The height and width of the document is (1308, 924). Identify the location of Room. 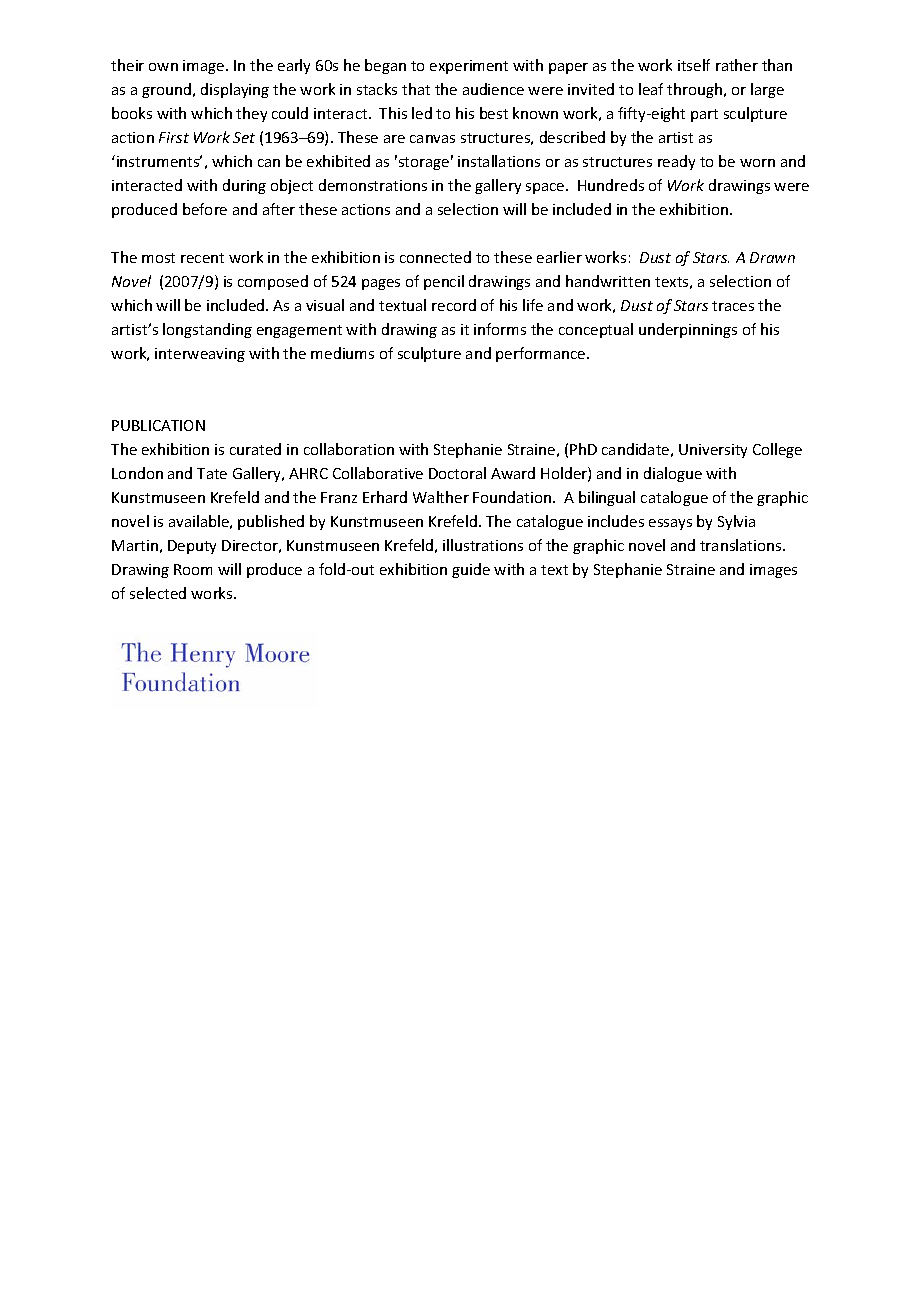
(193, 569).
